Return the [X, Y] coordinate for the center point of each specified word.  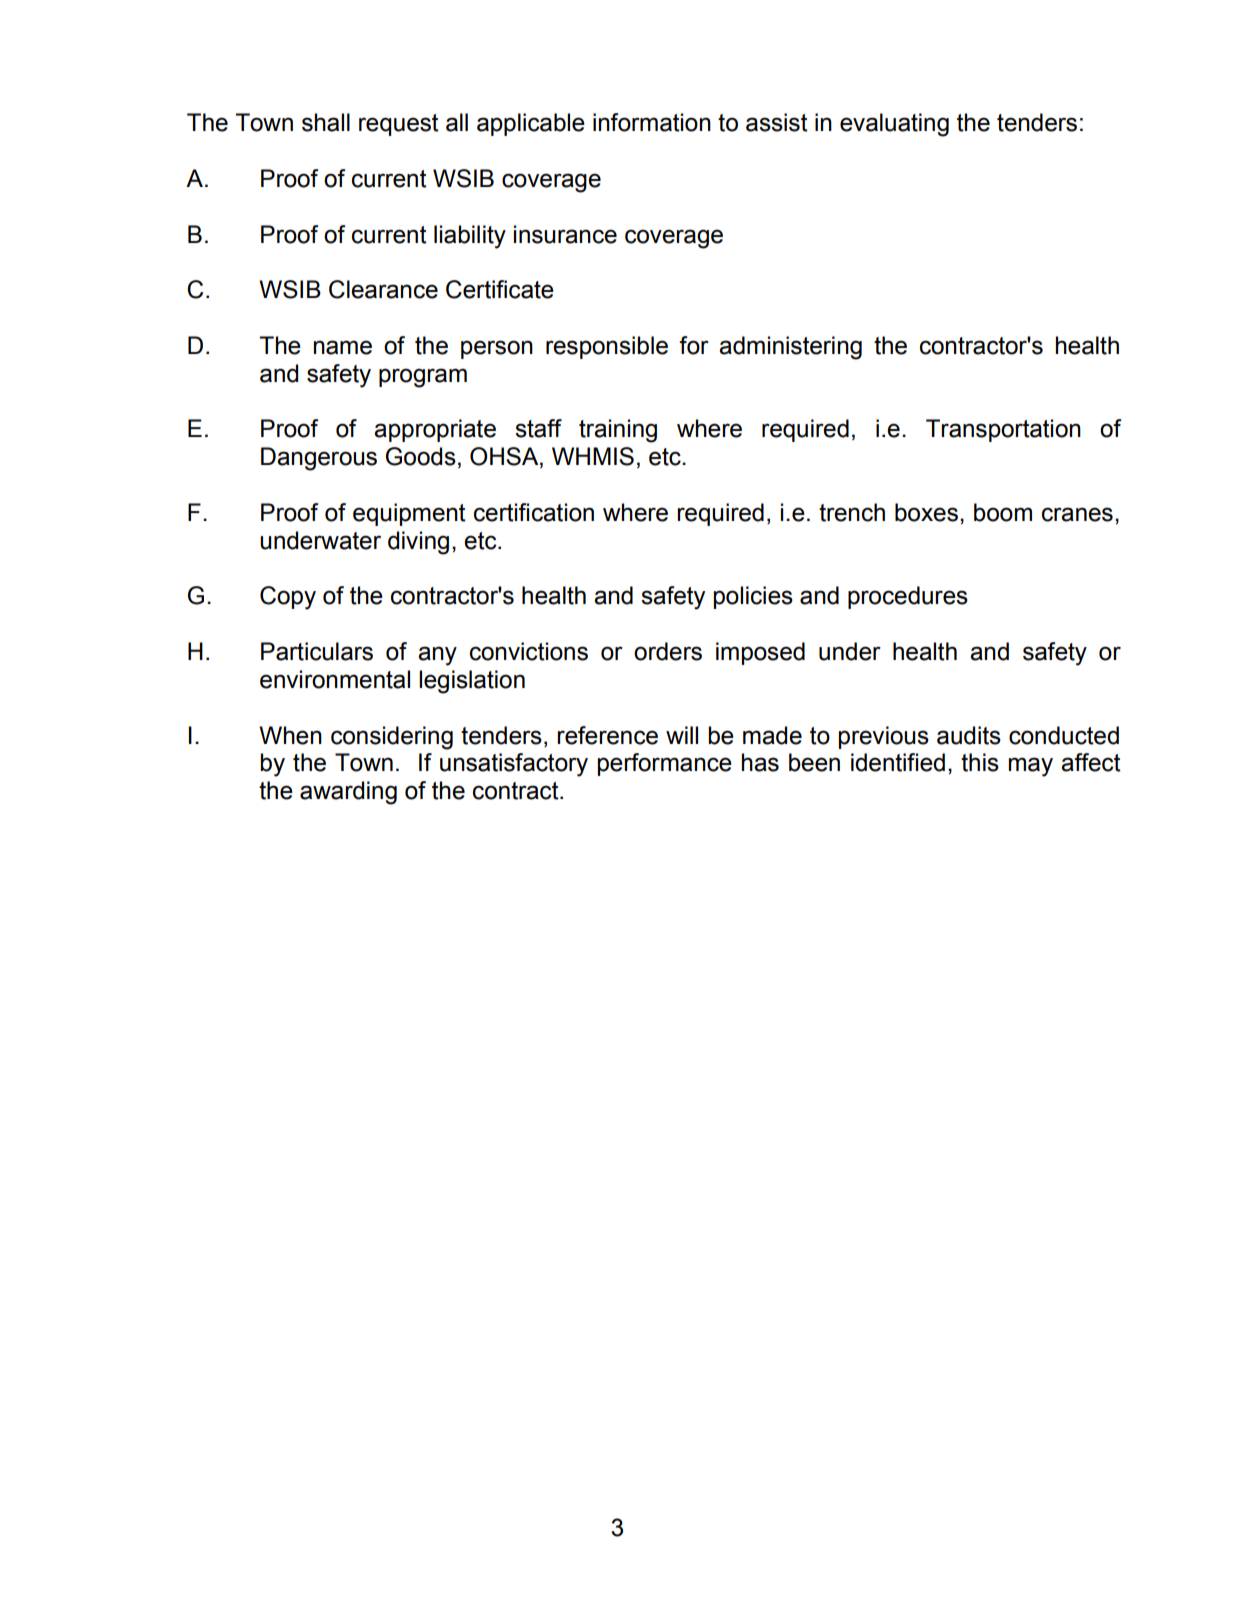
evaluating [894, 125]
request [399, 125]
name [343, 347]
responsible [607, 347]
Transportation [1003, 430]
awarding [348, 793]
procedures [908, 597]
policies [753, 597]
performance [665, 764]
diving [418, 543]
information [652, 122]
